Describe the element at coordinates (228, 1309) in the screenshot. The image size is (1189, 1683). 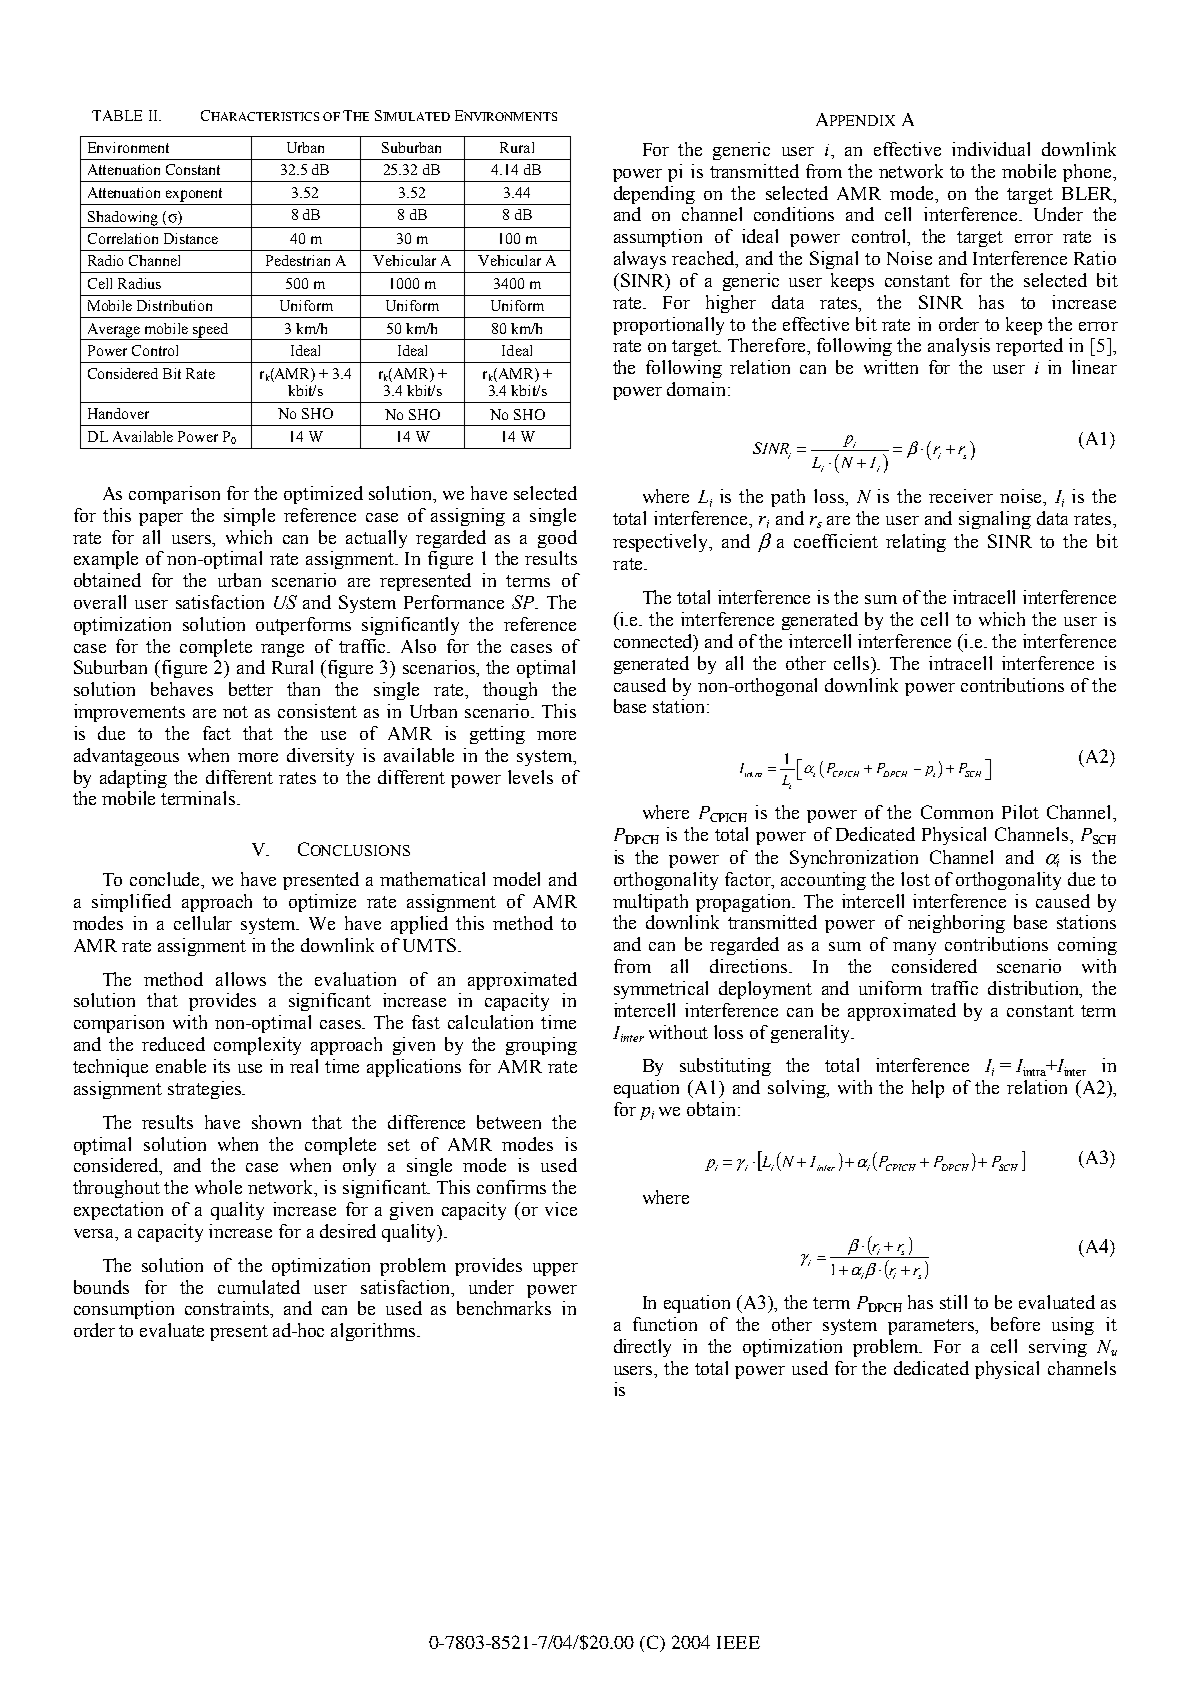
I see `constraints` at that location.
